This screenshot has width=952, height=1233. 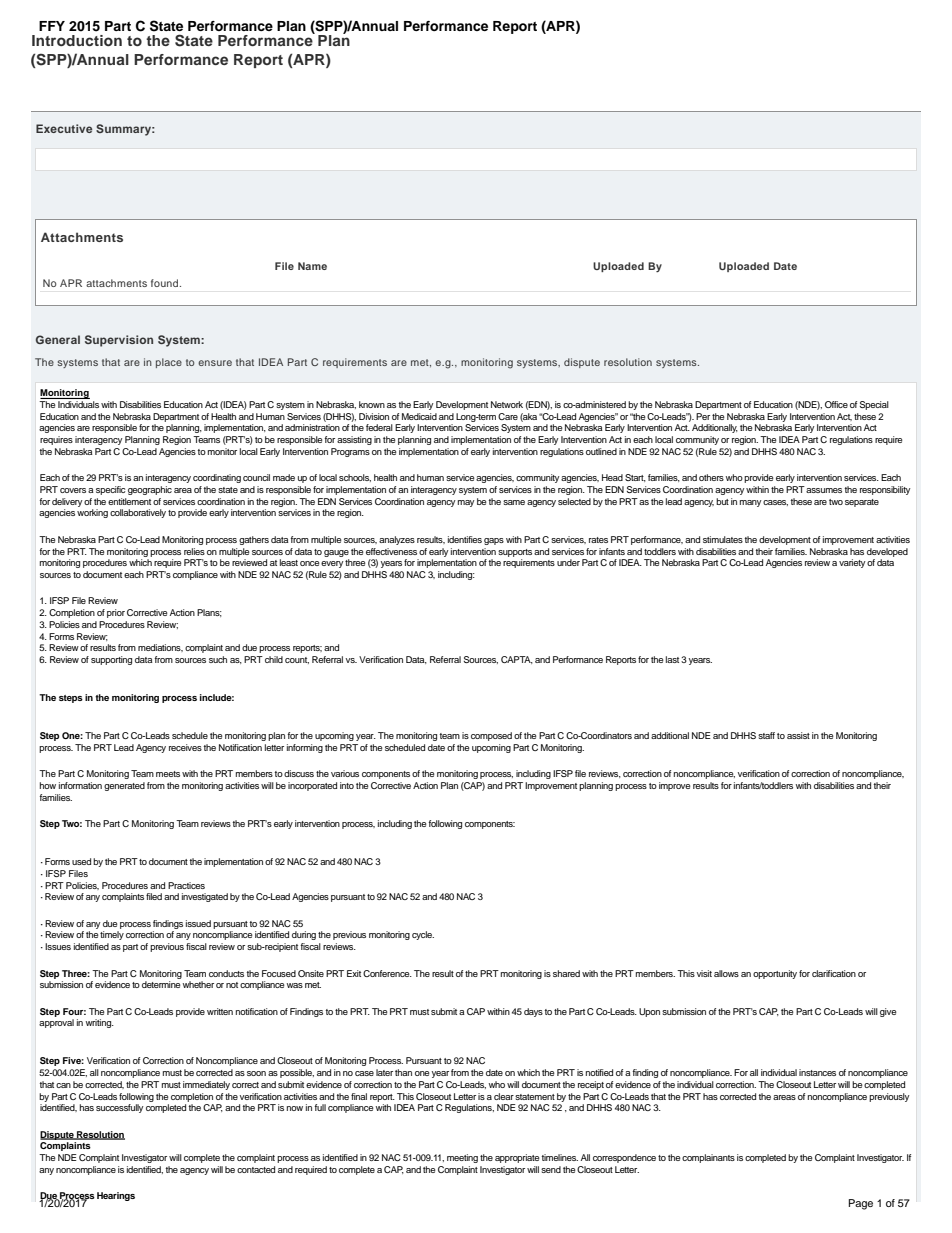 I want to click on Hearings, so click(x=116, y=1196).
